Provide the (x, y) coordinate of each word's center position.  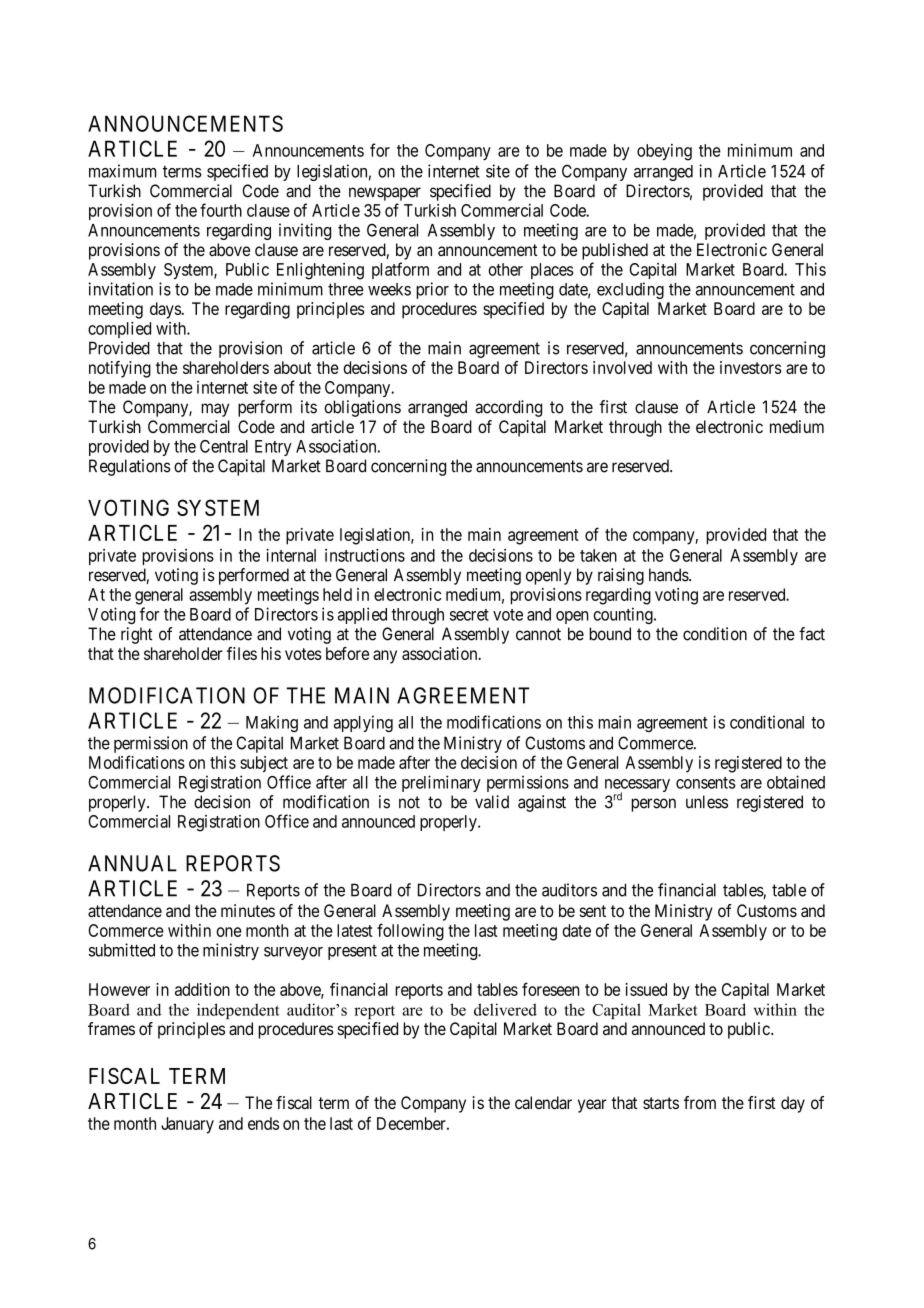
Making (272, 723)
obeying (664, 152)
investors (751, 367)
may (215, 410)
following (410, 932)
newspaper (385, 194)
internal (291, 555)
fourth (221, 210)
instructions (365, 555)
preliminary (441, 783)
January (187, 1125)
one (229, 932)
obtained (796, 782)
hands (669, 575)
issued (646, 989)
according (508, 408)
